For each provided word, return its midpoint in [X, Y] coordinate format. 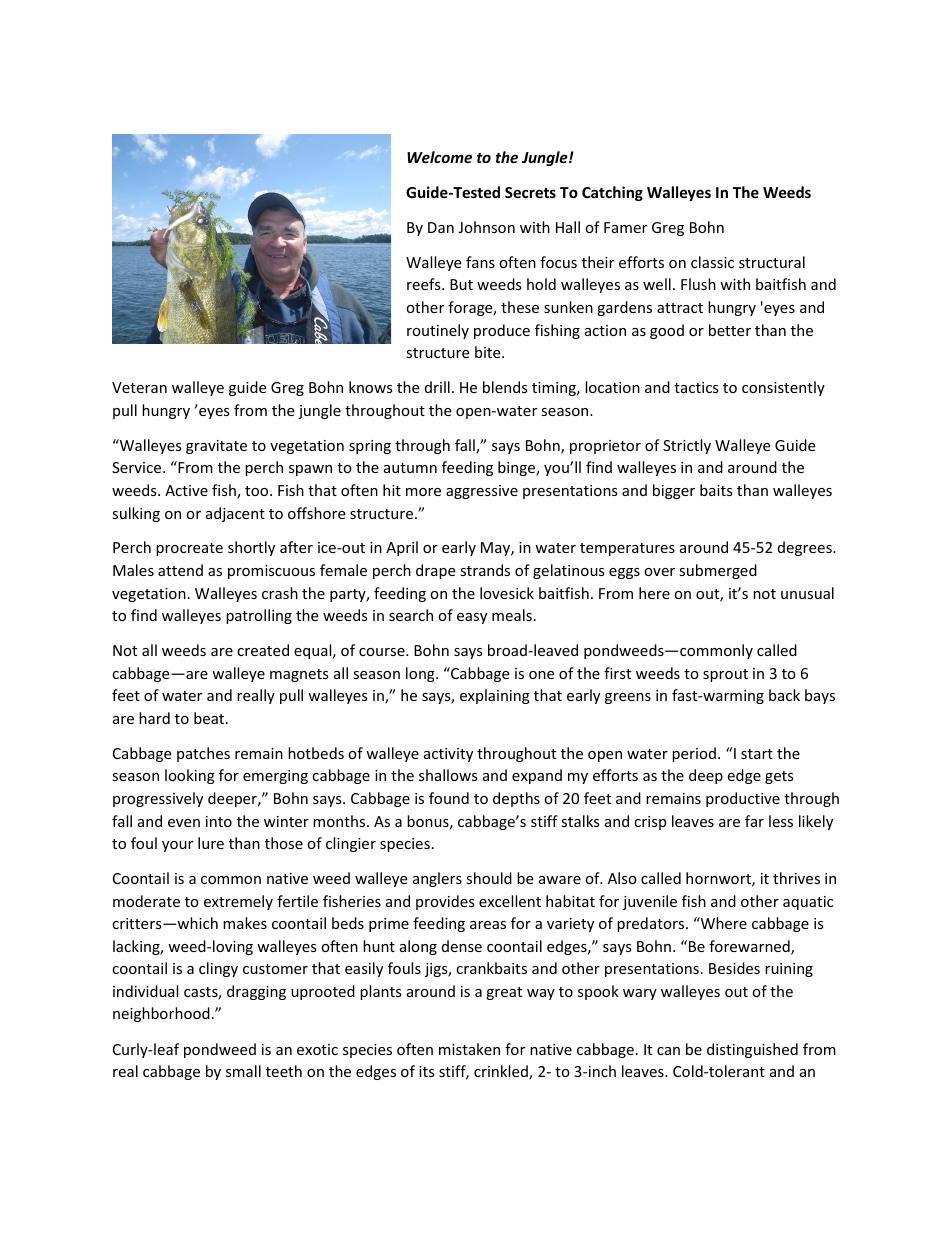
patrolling [259, 616]
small [243, 1071]
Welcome [439, 157]
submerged [718, 571]
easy [472, 618]
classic [712, 262]
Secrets [530, 192]
